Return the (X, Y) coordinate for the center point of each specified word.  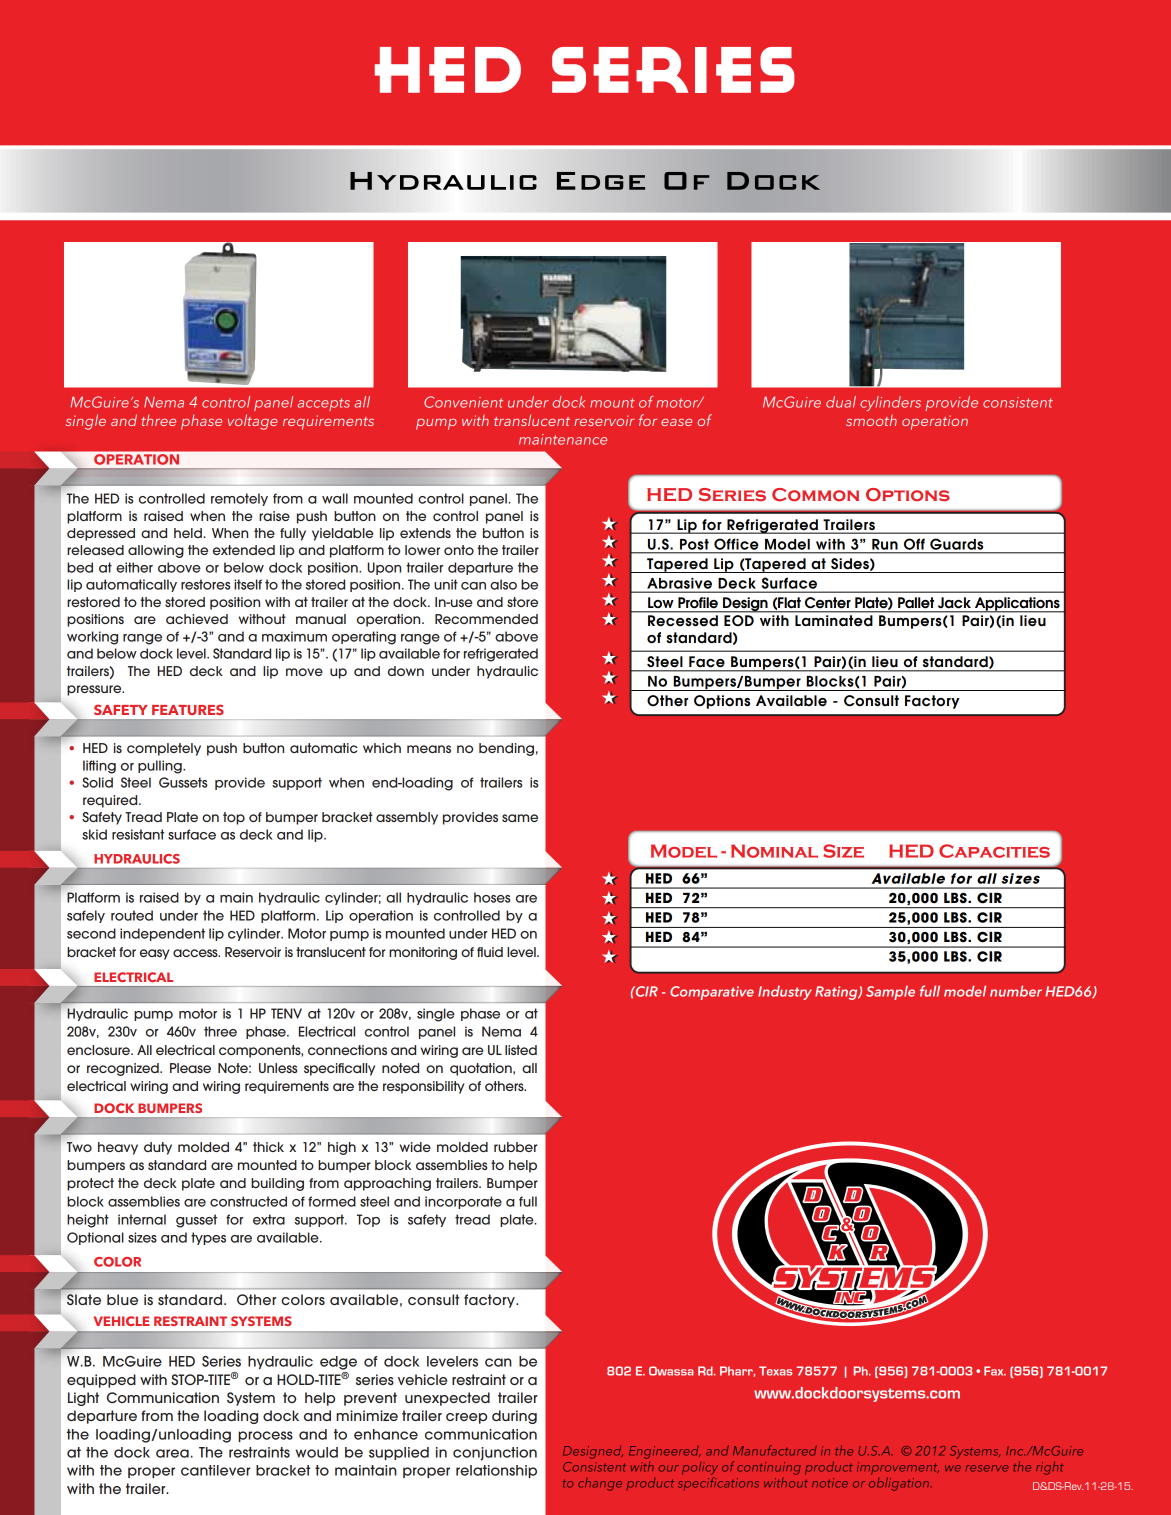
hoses (492, 897)
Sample (890, 993)
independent (162, 934)
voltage (253, 422)
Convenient (463, 402)
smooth (871, 420)
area (172, 1453)
